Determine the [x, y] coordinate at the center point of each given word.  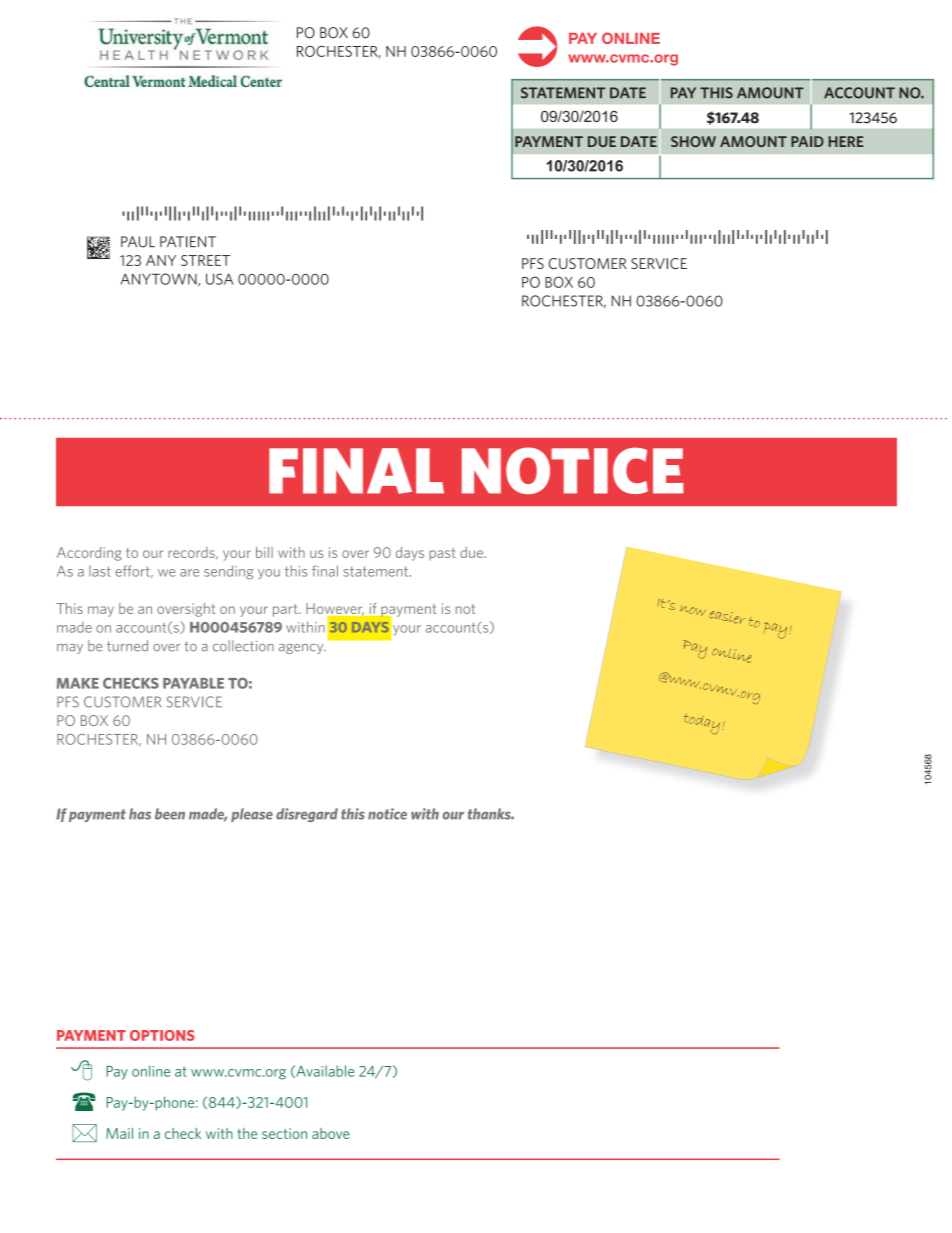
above [331, 1133]
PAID [807, 141]
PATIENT [188, 242]
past [442, 554]
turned [127, 646]
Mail [119, 1133]
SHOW [693, 141]
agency [302, 649]
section [284, 1133]
